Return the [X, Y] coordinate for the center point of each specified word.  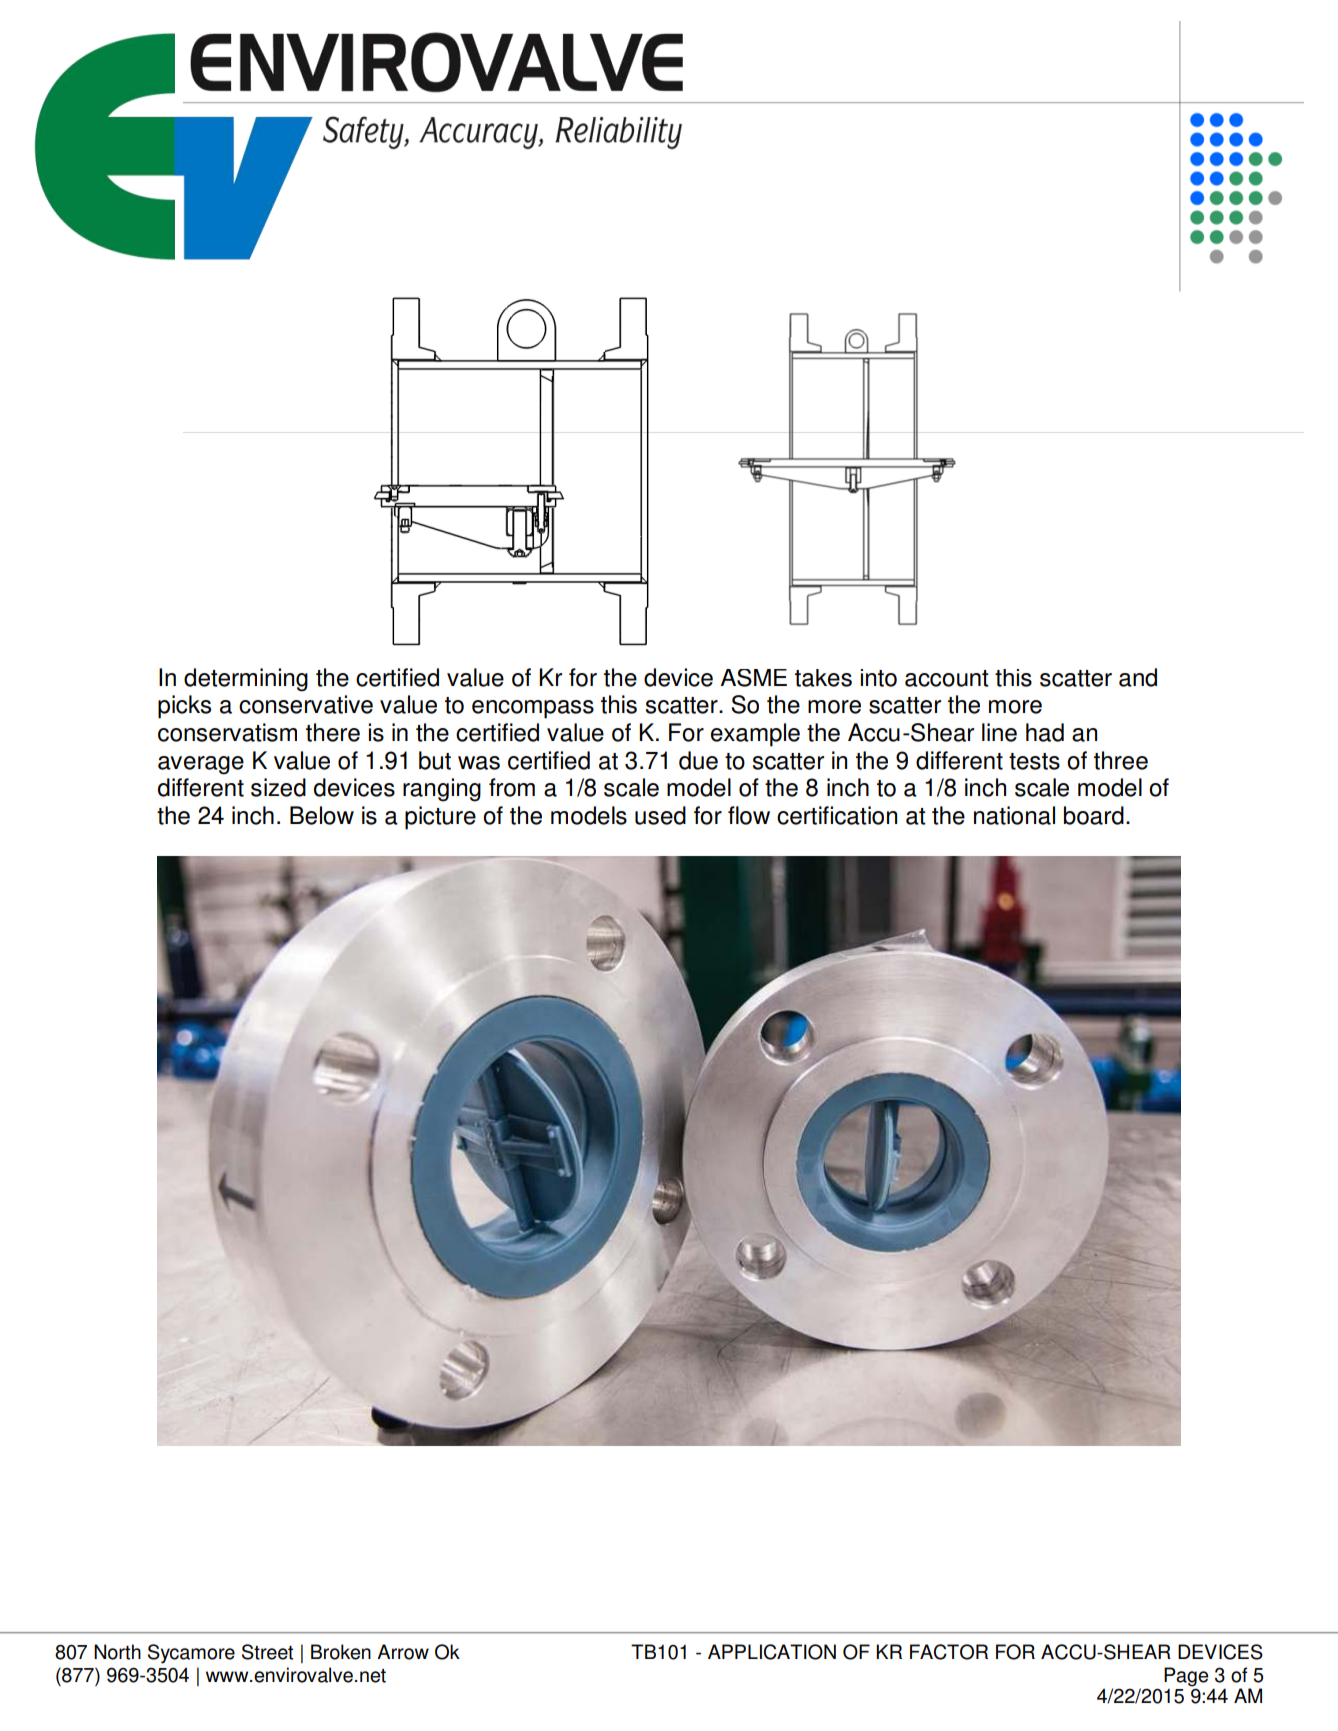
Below [322, 815]
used [660, 815]
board [1094, 815]
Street [267, 1652]
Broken [341, 1652]
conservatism [227, 732]
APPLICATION [772, 1652]
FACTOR [949, 1652]
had [1045, 732]
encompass [533, 709]
